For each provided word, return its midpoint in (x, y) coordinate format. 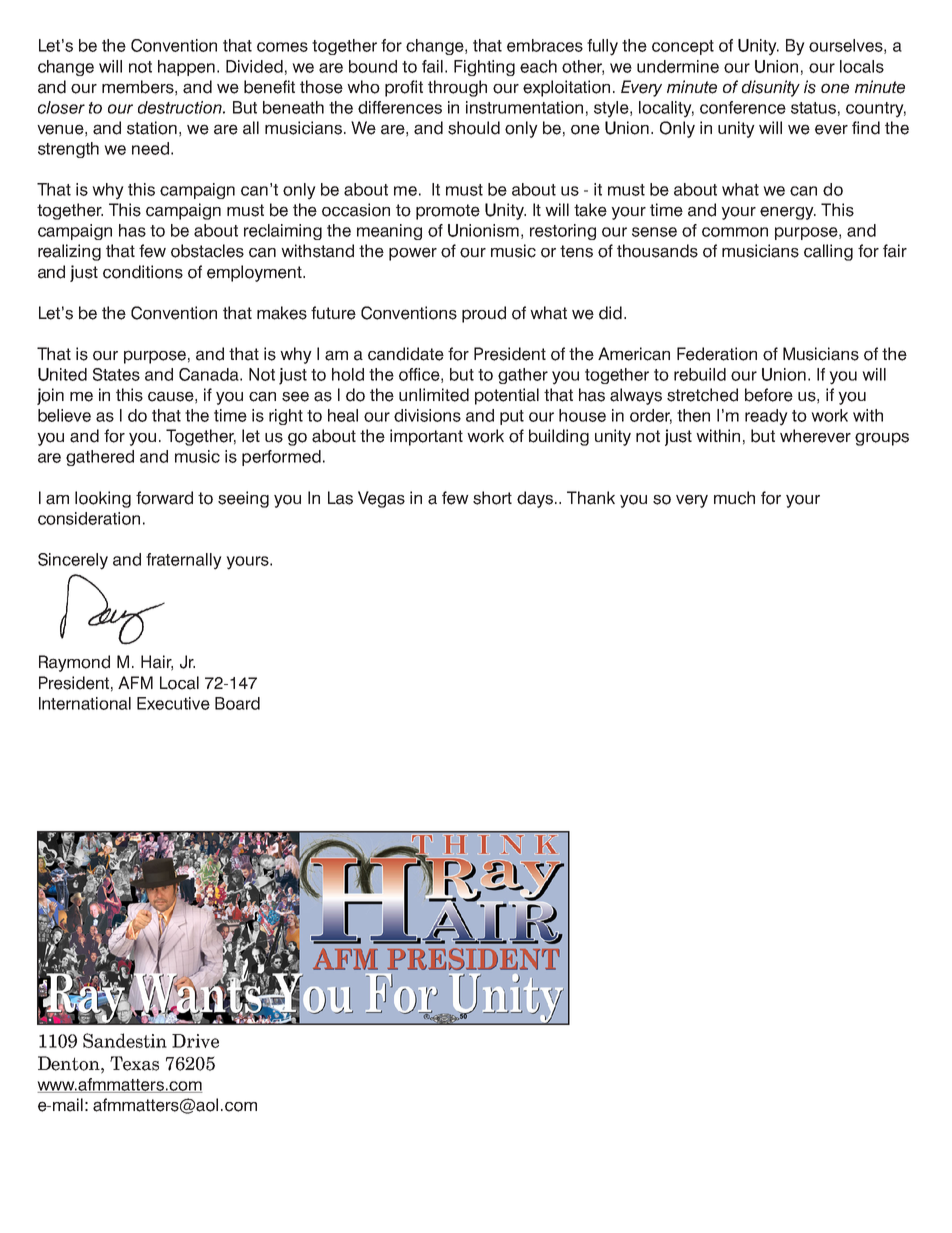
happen (188, 68)
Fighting (484, 68)
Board (237, 703)
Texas (134, 1063)
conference (743, 107)
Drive (195, 1041)
